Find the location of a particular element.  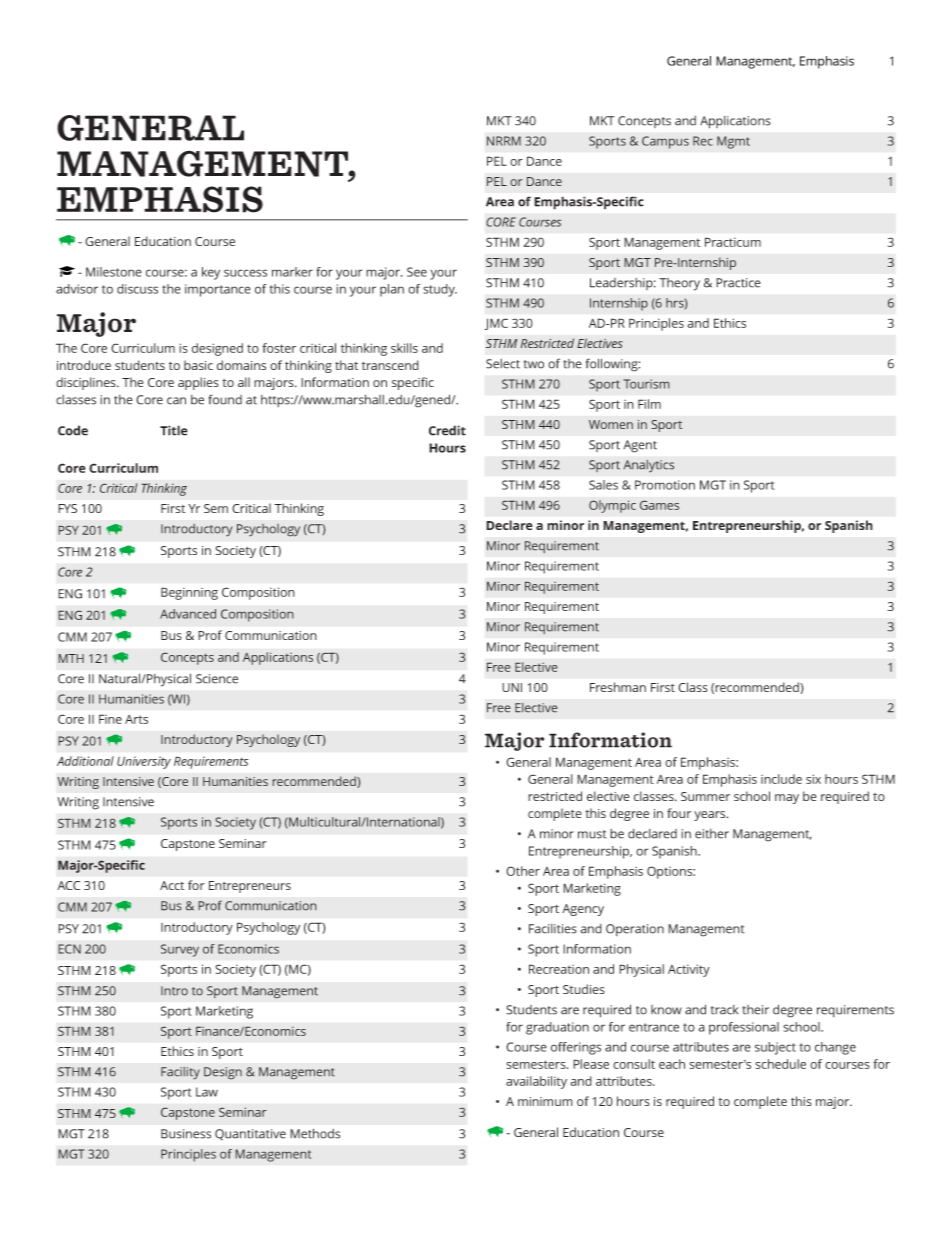

Mgmt is located at coordinates (733, 142).
